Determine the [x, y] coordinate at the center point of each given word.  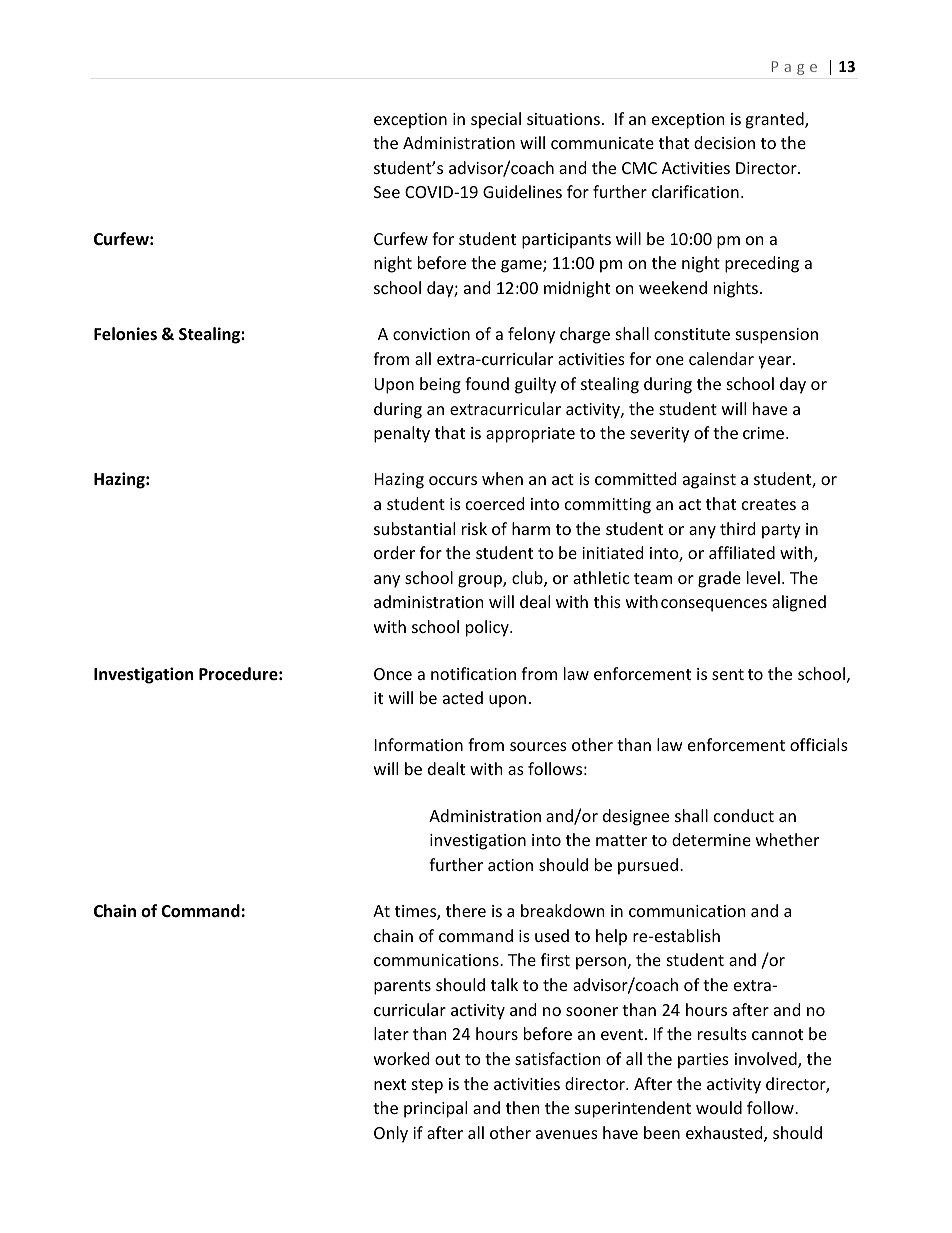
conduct [744, 815]
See [387, 192]
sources [538, 746]
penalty [402, 434]
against [709, 481]
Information [419, 744]
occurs [453, 480]
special [496, 120]
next [390, 1084]
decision [724, 142]
